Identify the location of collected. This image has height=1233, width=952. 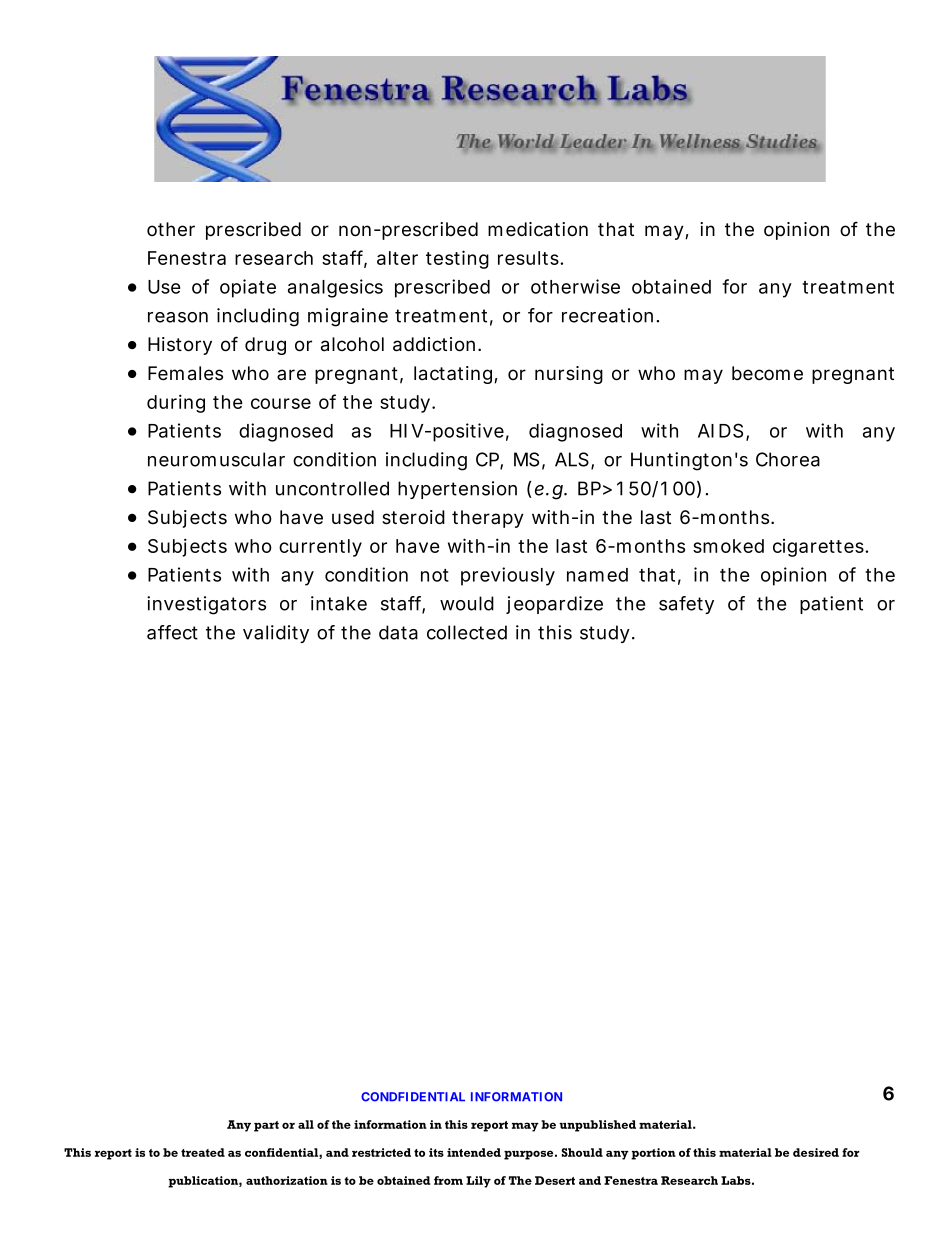
(467, 632).
